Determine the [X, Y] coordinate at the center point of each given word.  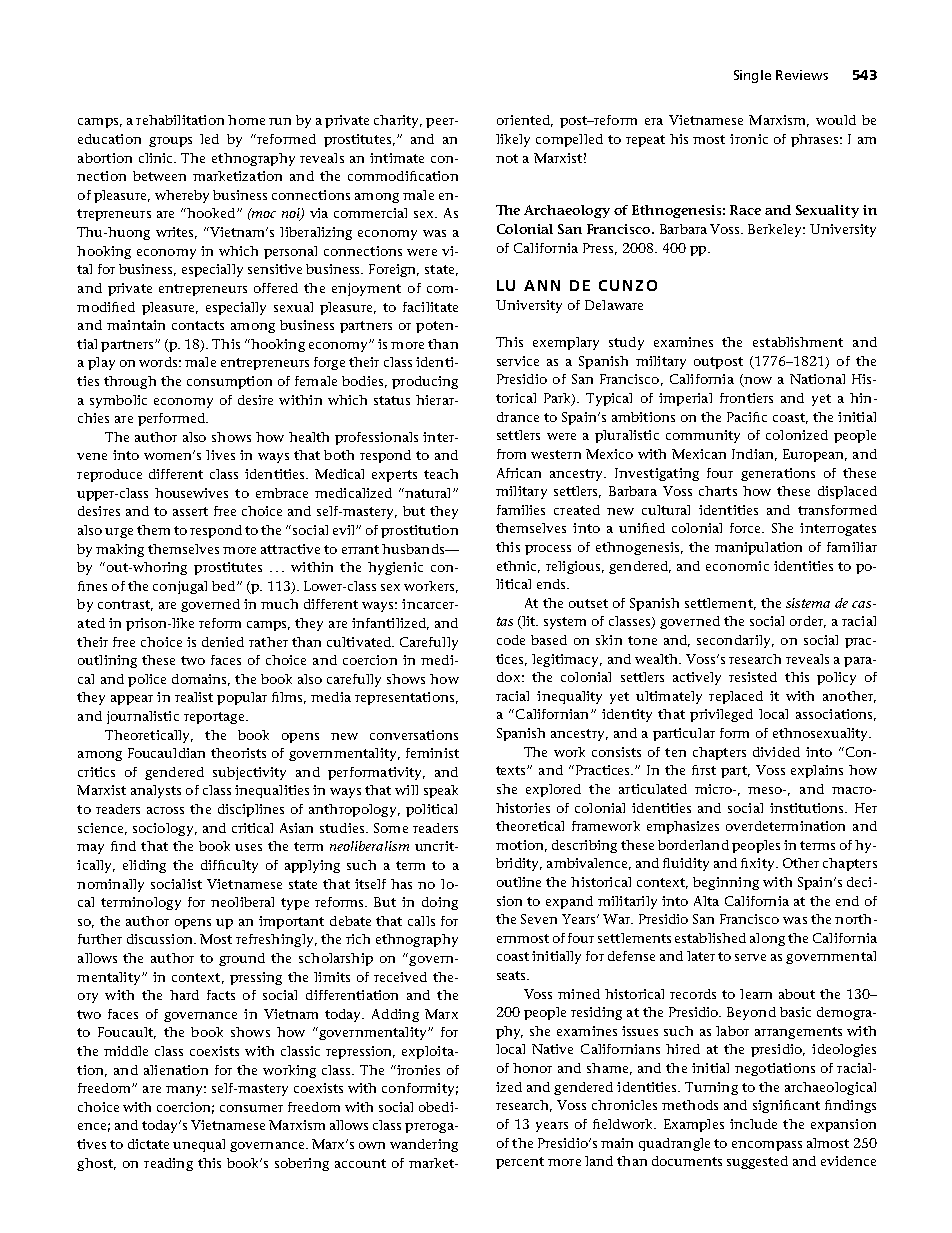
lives [220, 455]
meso [766, 790]
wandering [424, 1145]
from [511, 454]
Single [752, 76]
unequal [199, 1145]
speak [441, 791]
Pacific [747, 417]
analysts [156, 791]
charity [398, 121]
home [246, 120]
